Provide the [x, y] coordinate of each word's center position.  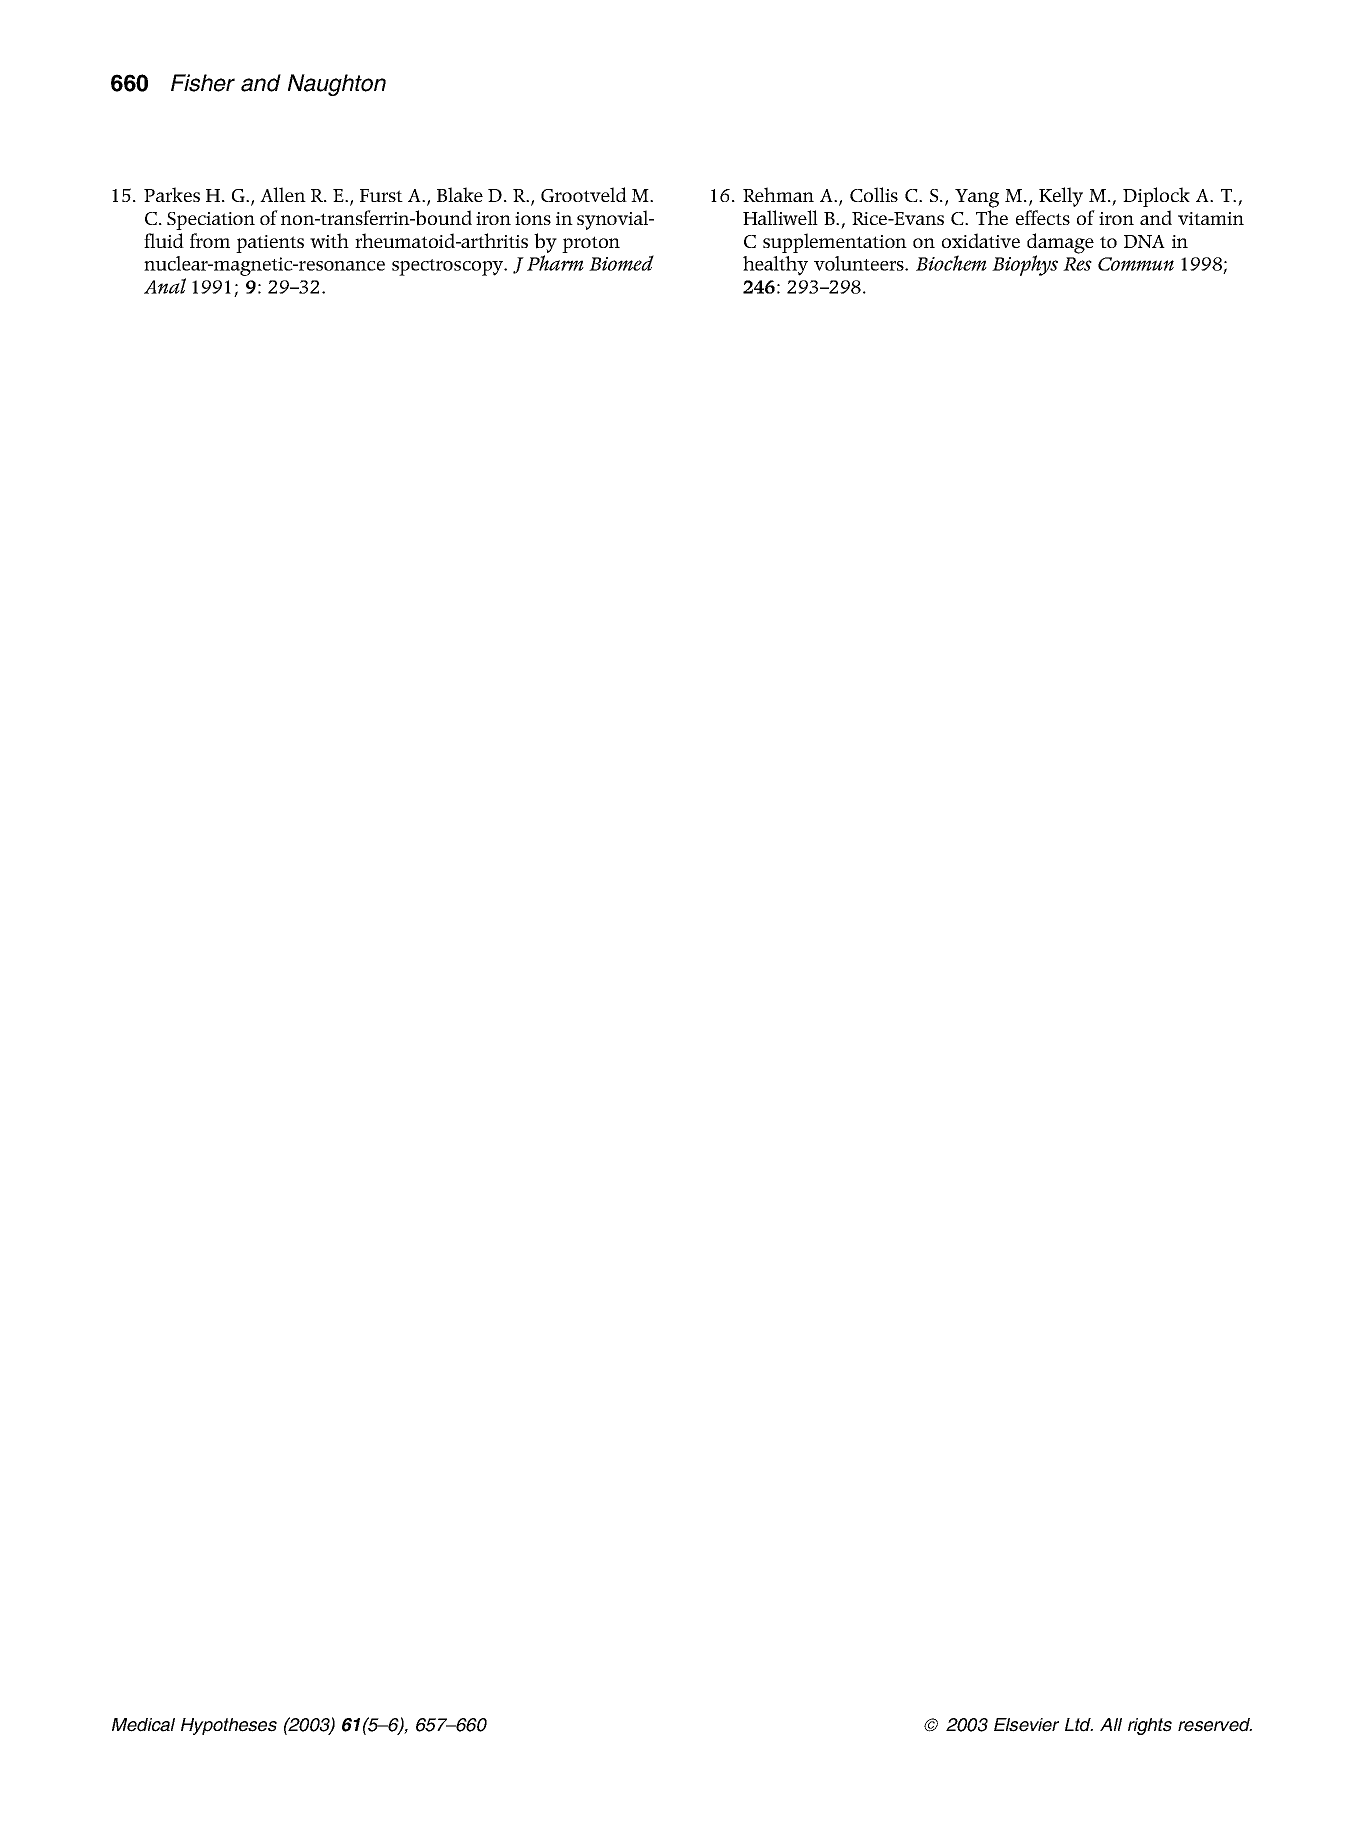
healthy [775, 266]
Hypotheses [229, 1726]
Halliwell [780, 217]
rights [1150, 1726]
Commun [1136, 264]
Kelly [1061, 197]
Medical [143, 1725]
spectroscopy [449, 267]
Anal [165, 286]
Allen [283, 194]
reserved [1215, 1725]
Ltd [1079, 1725]
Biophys [1025, 265]
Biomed [621, 263]
